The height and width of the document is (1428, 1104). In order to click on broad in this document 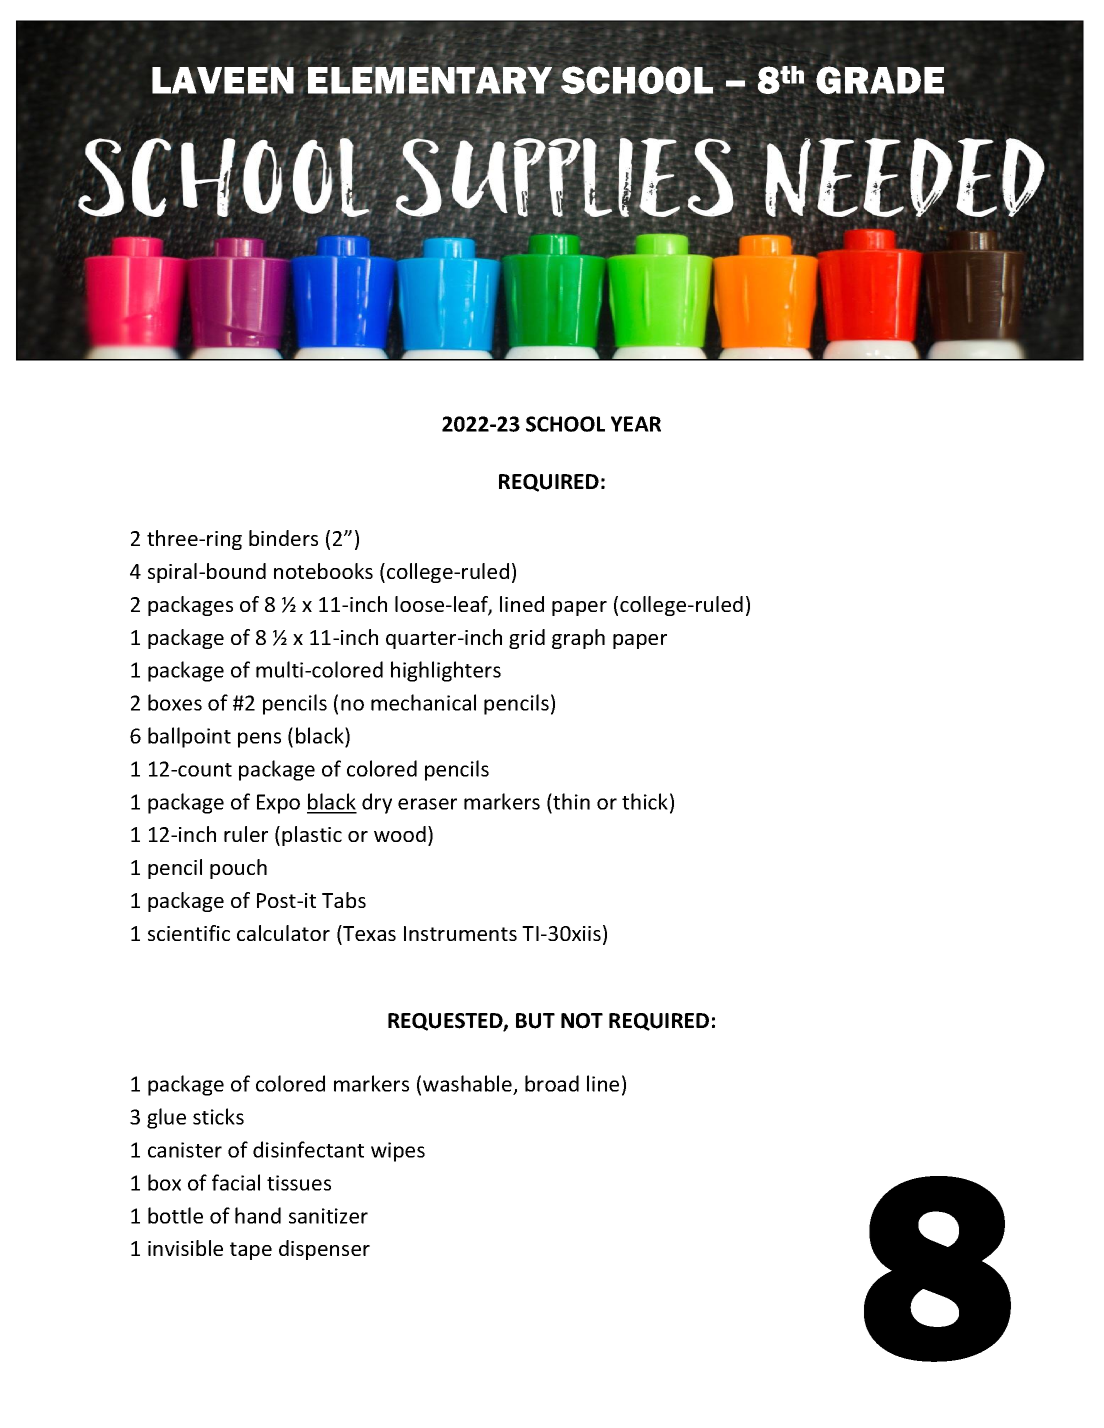, I will do `click(552, 1083)`.
